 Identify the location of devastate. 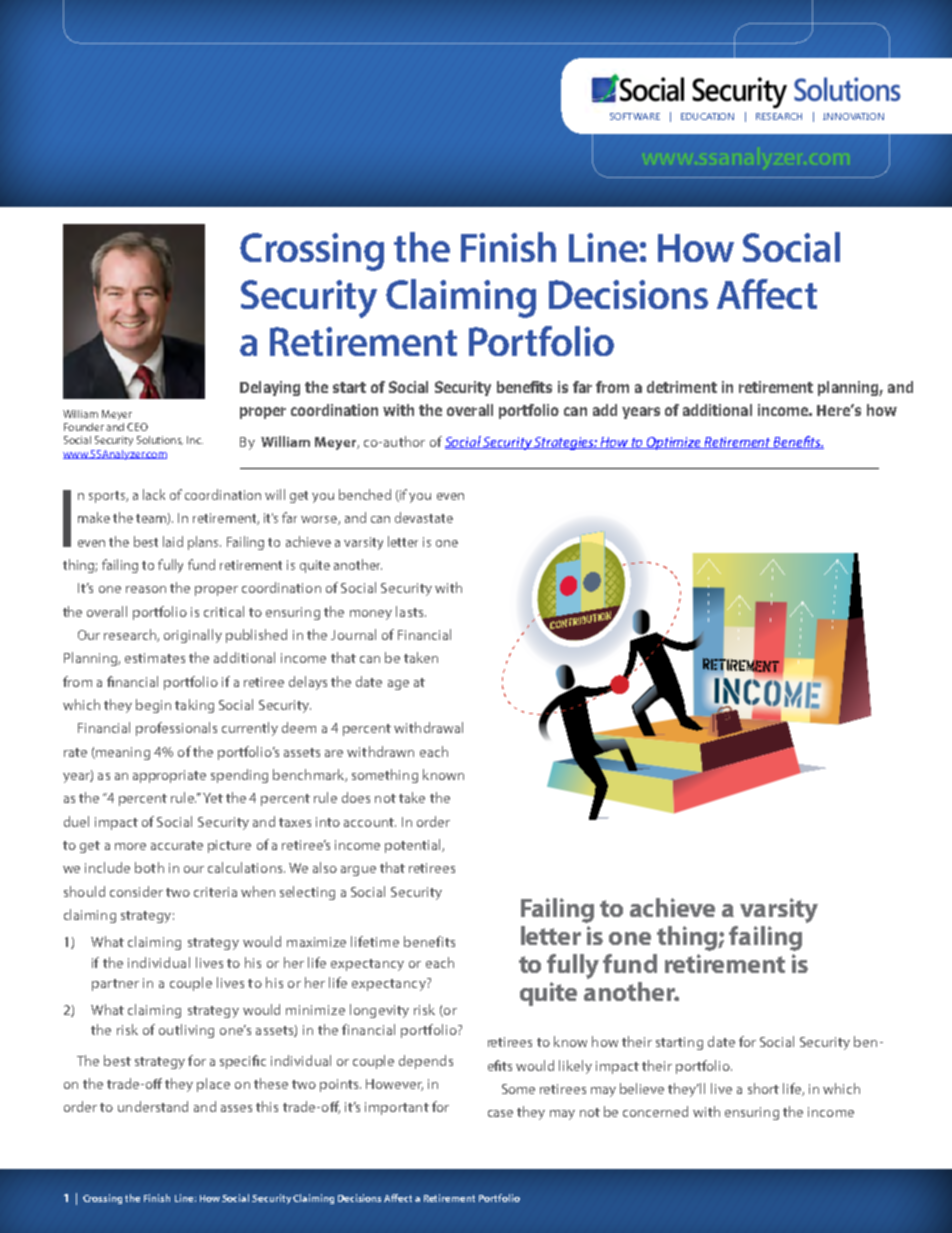
(424, 517).
